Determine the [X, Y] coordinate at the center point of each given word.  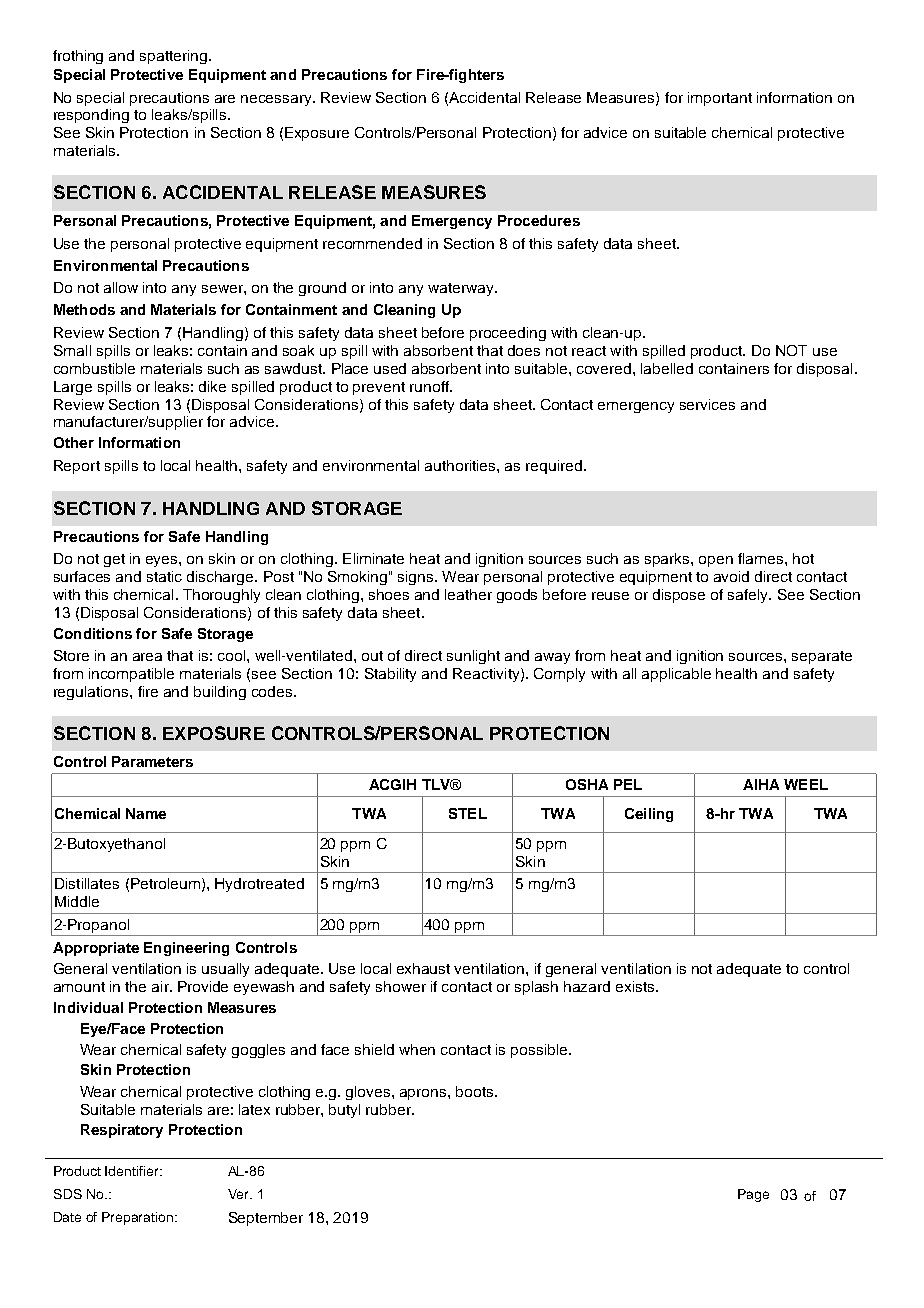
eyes [163, 561]
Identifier [133, 1171]
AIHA [761, 784]
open [716, 561]
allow [121, 287]
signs [417, 578]
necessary [277, 100]
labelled [667, 368]
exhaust [423, 968]
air [161, 986]
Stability [390, 675]
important [720, 99]
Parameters [152, 761]
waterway [462, 289]
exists [636, 986]
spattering [173, 57]
